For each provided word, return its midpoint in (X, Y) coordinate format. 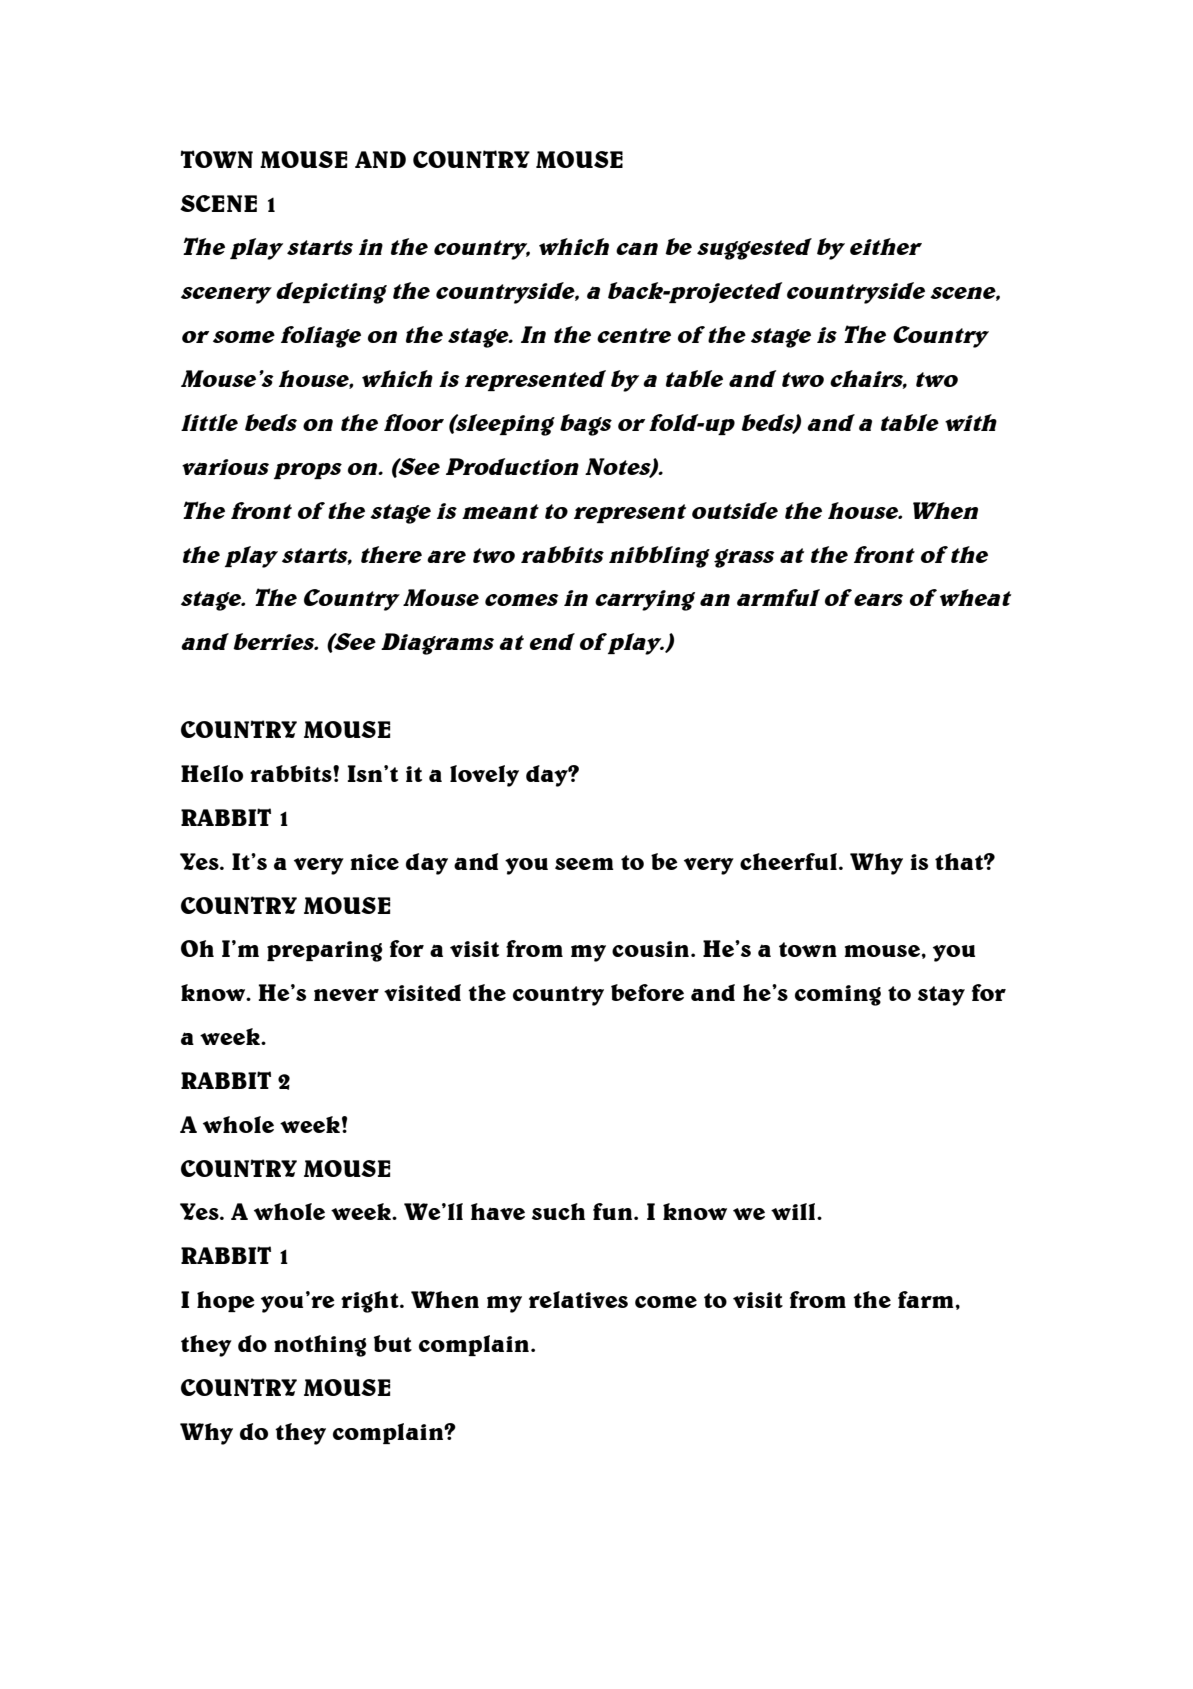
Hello (212, 773)
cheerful (788, 861)
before (647, 992)
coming (838, 995)
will (794, 1211)
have (498, 1211)
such (558, 1211)
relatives (578, 1299)
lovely (484, 776)
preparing (325, 951)
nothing (320, 1346)
